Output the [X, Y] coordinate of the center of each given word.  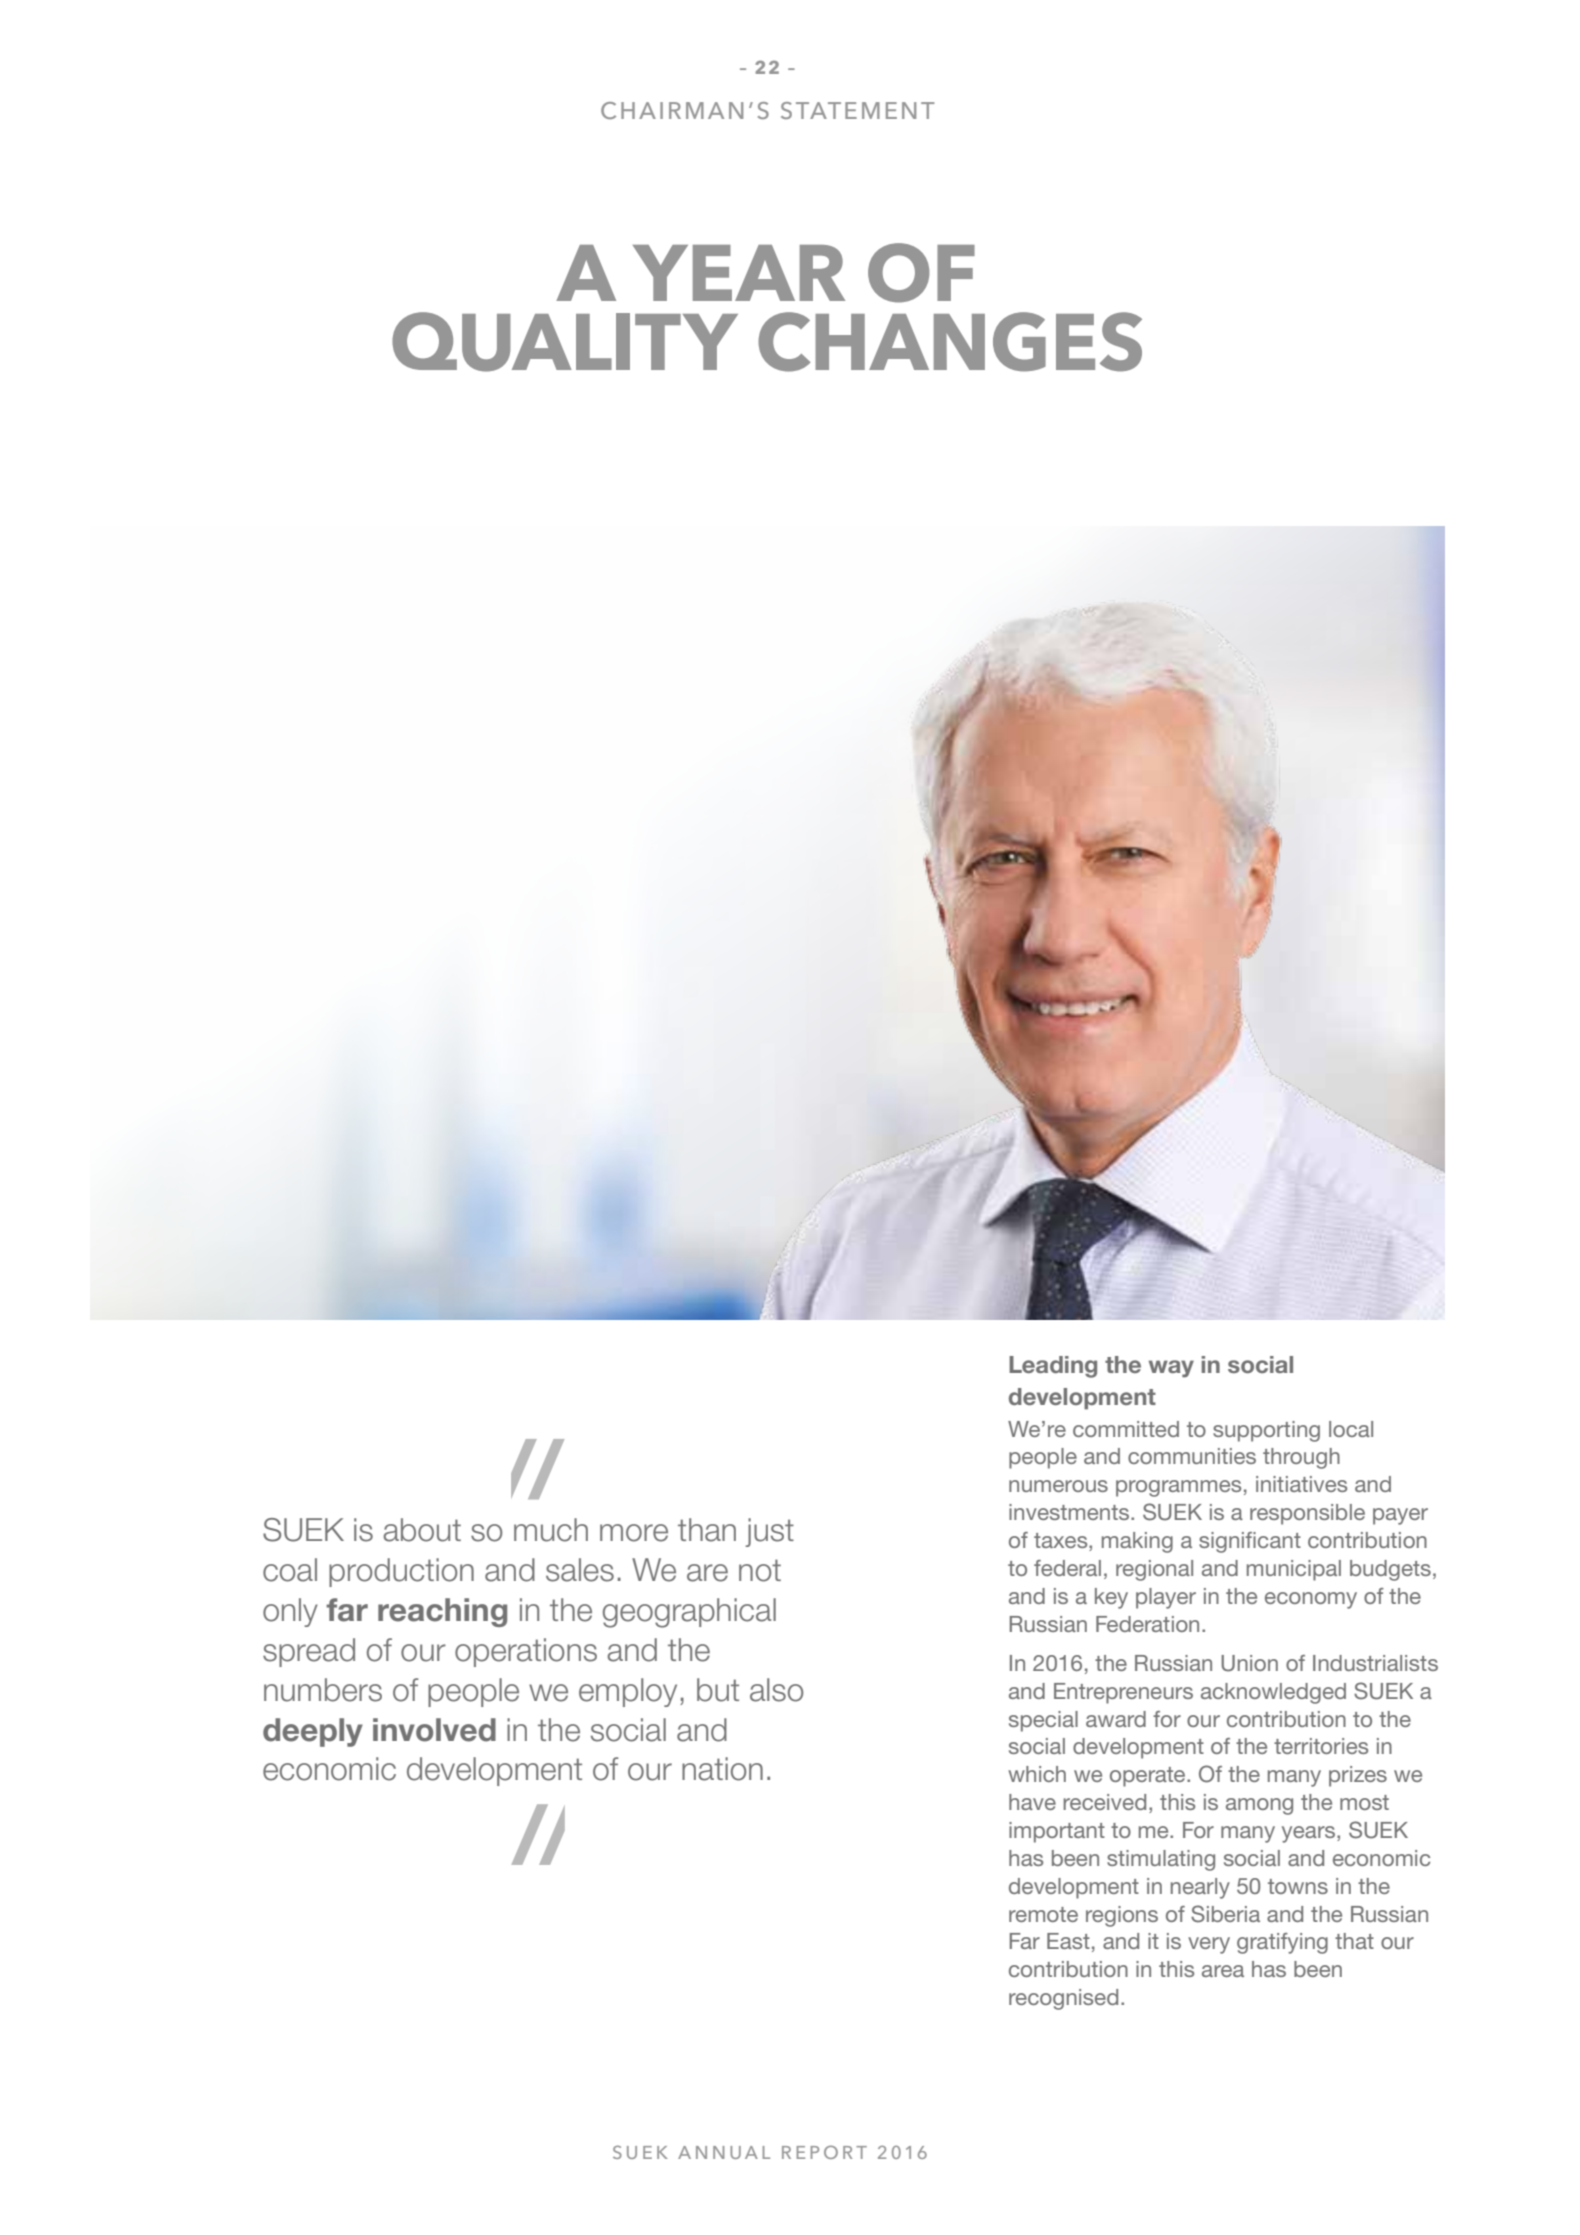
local [1351, 1429]
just [769, 1532]
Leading [1053, 1367]
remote [1043, 1914]
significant [1250, 1542]
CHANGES [950, 342]
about [422, 1530]
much [551, 1530]
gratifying [1282, 1943]
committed [1126, 1429]
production [401, 1572]
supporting [1266, 1431]
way [1171, 1369]
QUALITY [565, 342]
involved [434, 1730]
